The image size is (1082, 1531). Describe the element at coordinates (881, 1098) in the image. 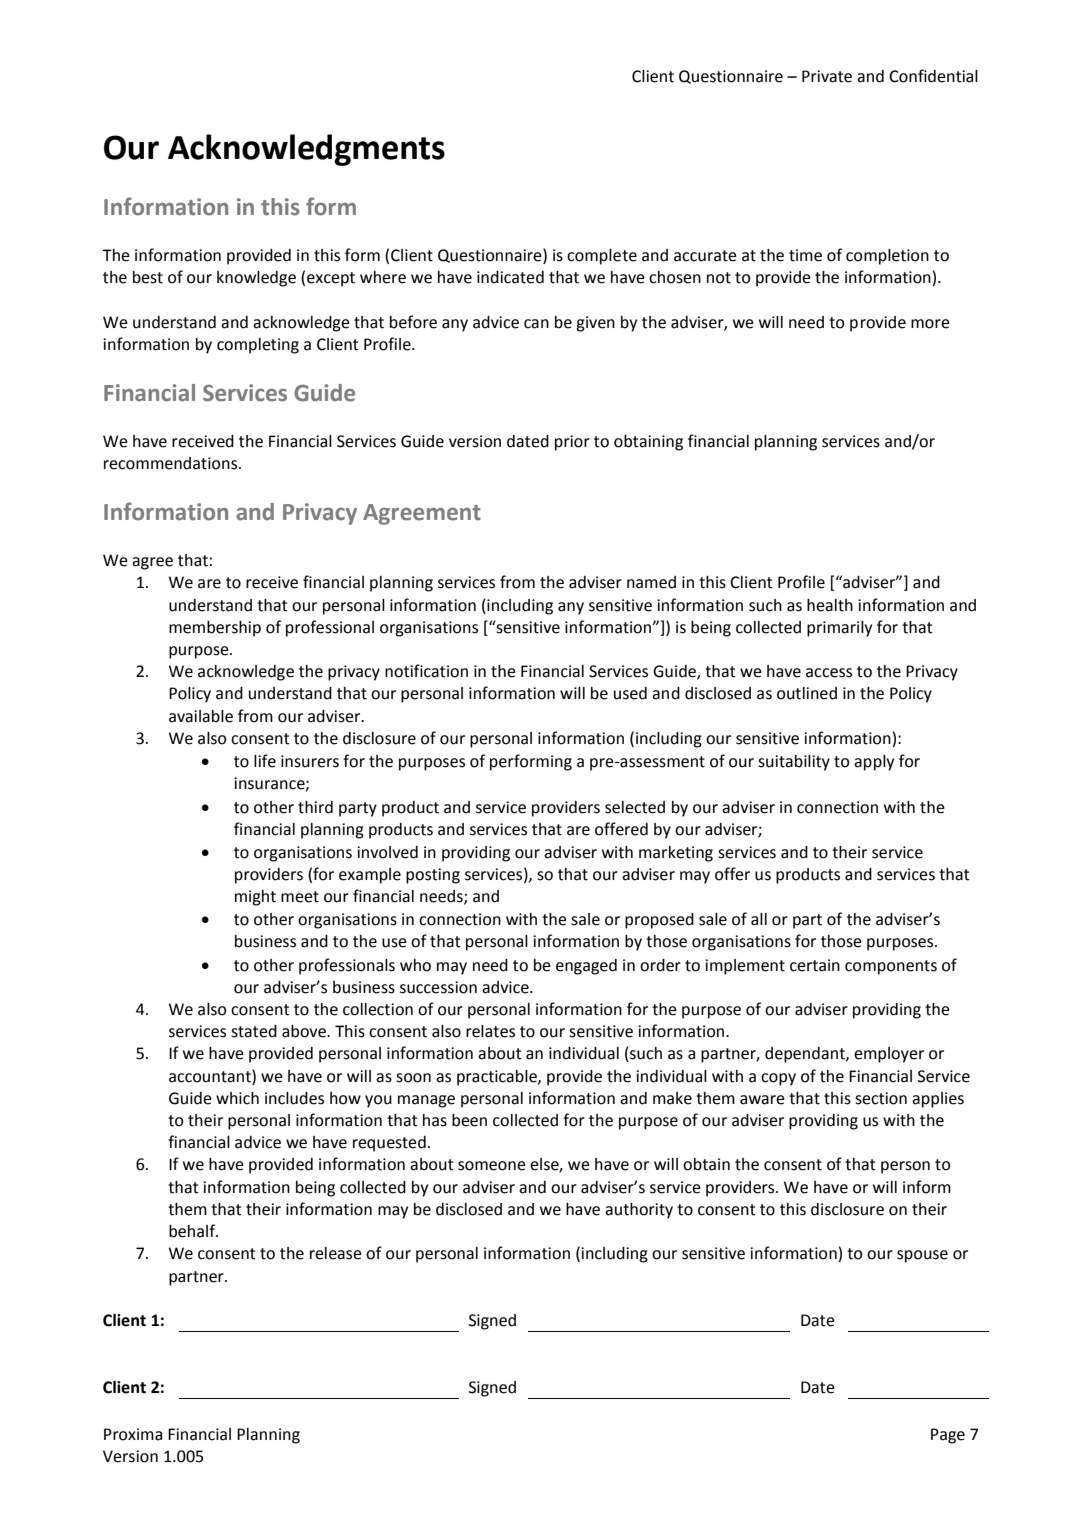

I see `section` at that location.
